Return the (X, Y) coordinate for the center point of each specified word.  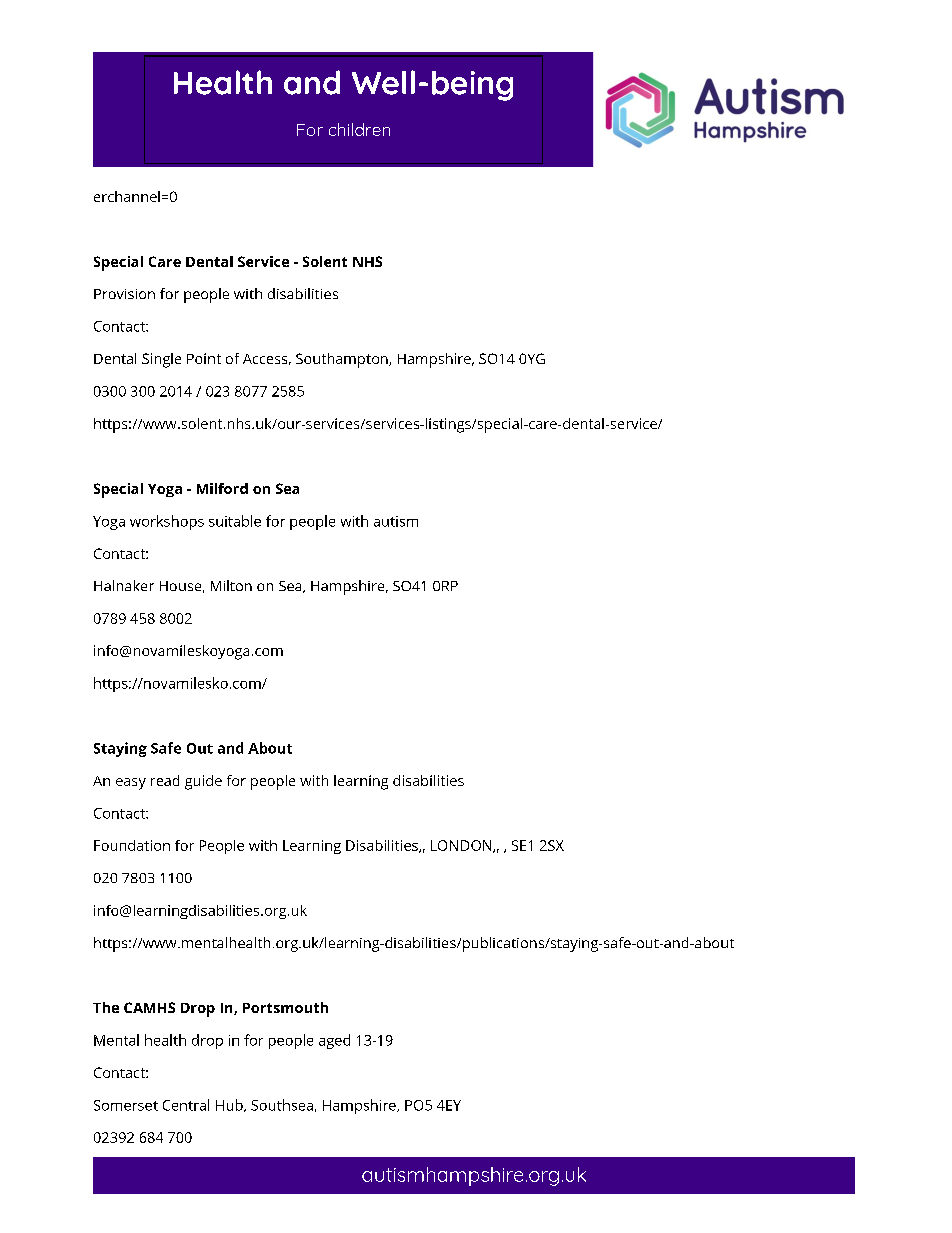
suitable (235, 521)
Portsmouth (285, 1007)
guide (203, 782)
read (165, 780)
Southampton (343, 360)
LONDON (462, 846)
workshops (167, 522)
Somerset (126, 1105)
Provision (124, 294)
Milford (222, 488)
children (359, 129)
